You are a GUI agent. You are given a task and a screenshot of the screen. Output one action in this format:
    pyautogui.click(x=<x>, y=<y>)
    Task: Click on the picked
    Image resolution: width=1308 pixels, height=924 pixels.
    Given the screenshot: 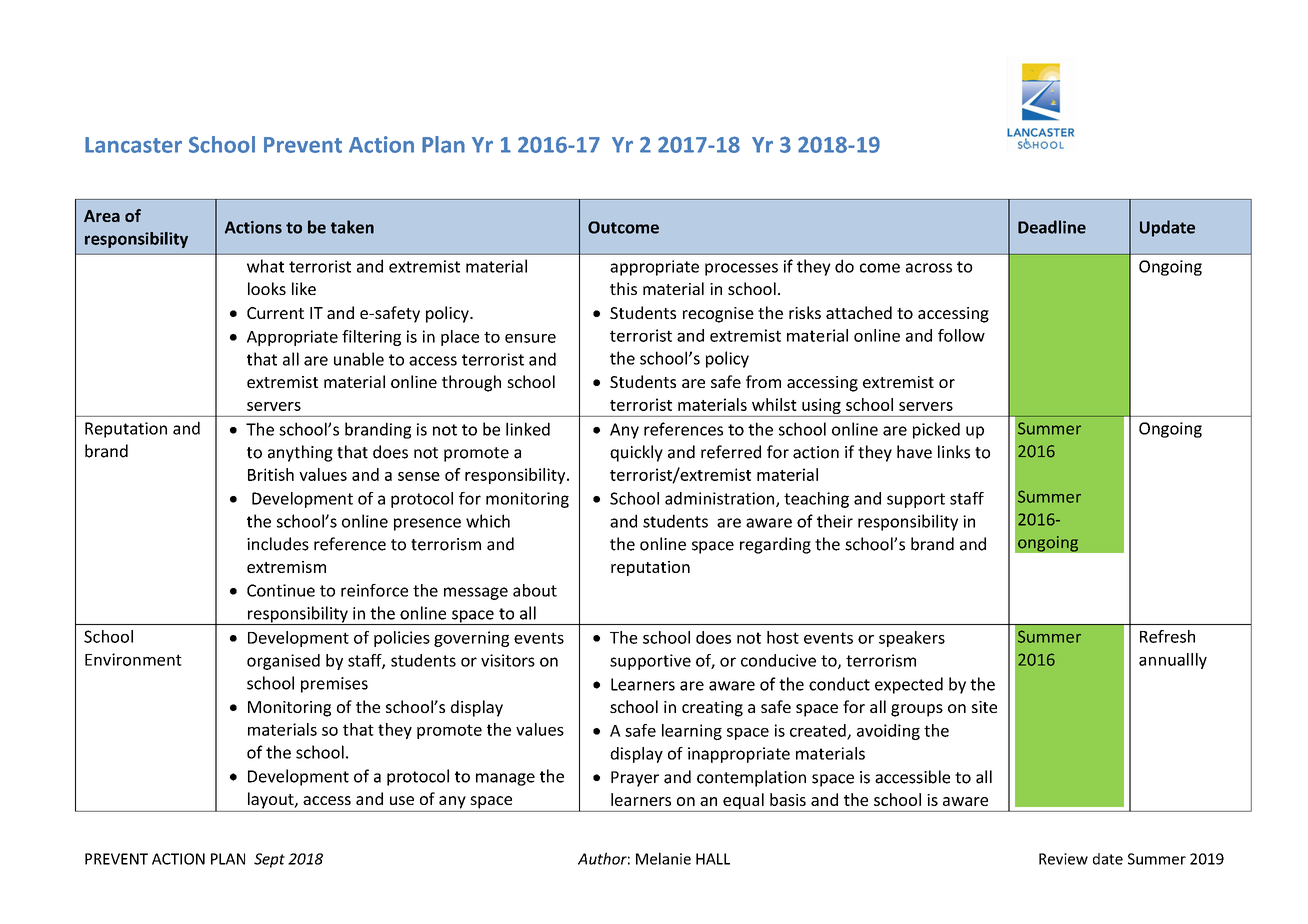 What is the action you would take?
    pyautogui.click(x=936, y=430)
